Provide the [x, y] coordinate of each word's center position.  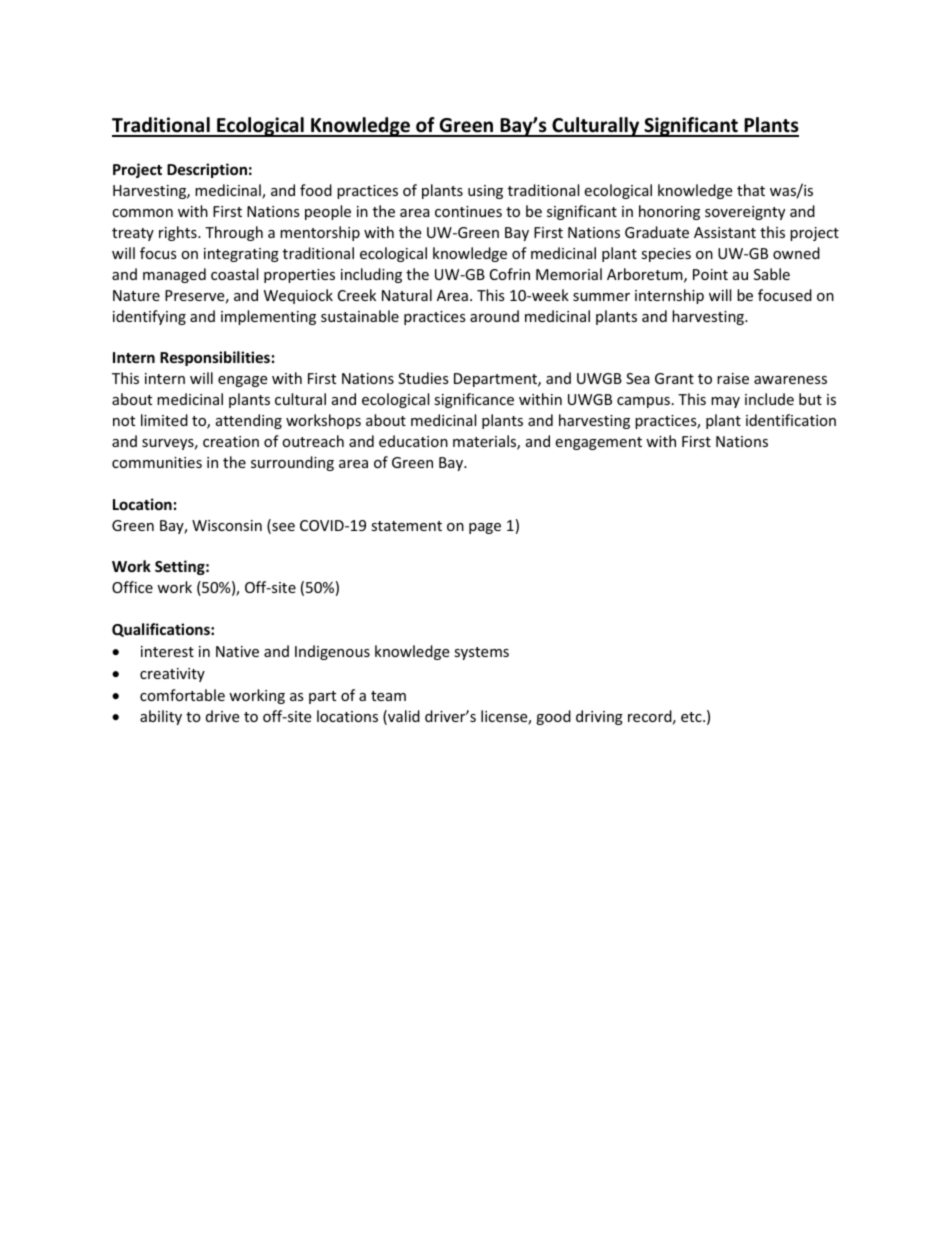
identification [791, 420]
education [413, 441]
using [485, 192]
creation [231, 441]
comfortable [182, 695]
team [388, 696]
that [751, 190]
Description [207, 170]
